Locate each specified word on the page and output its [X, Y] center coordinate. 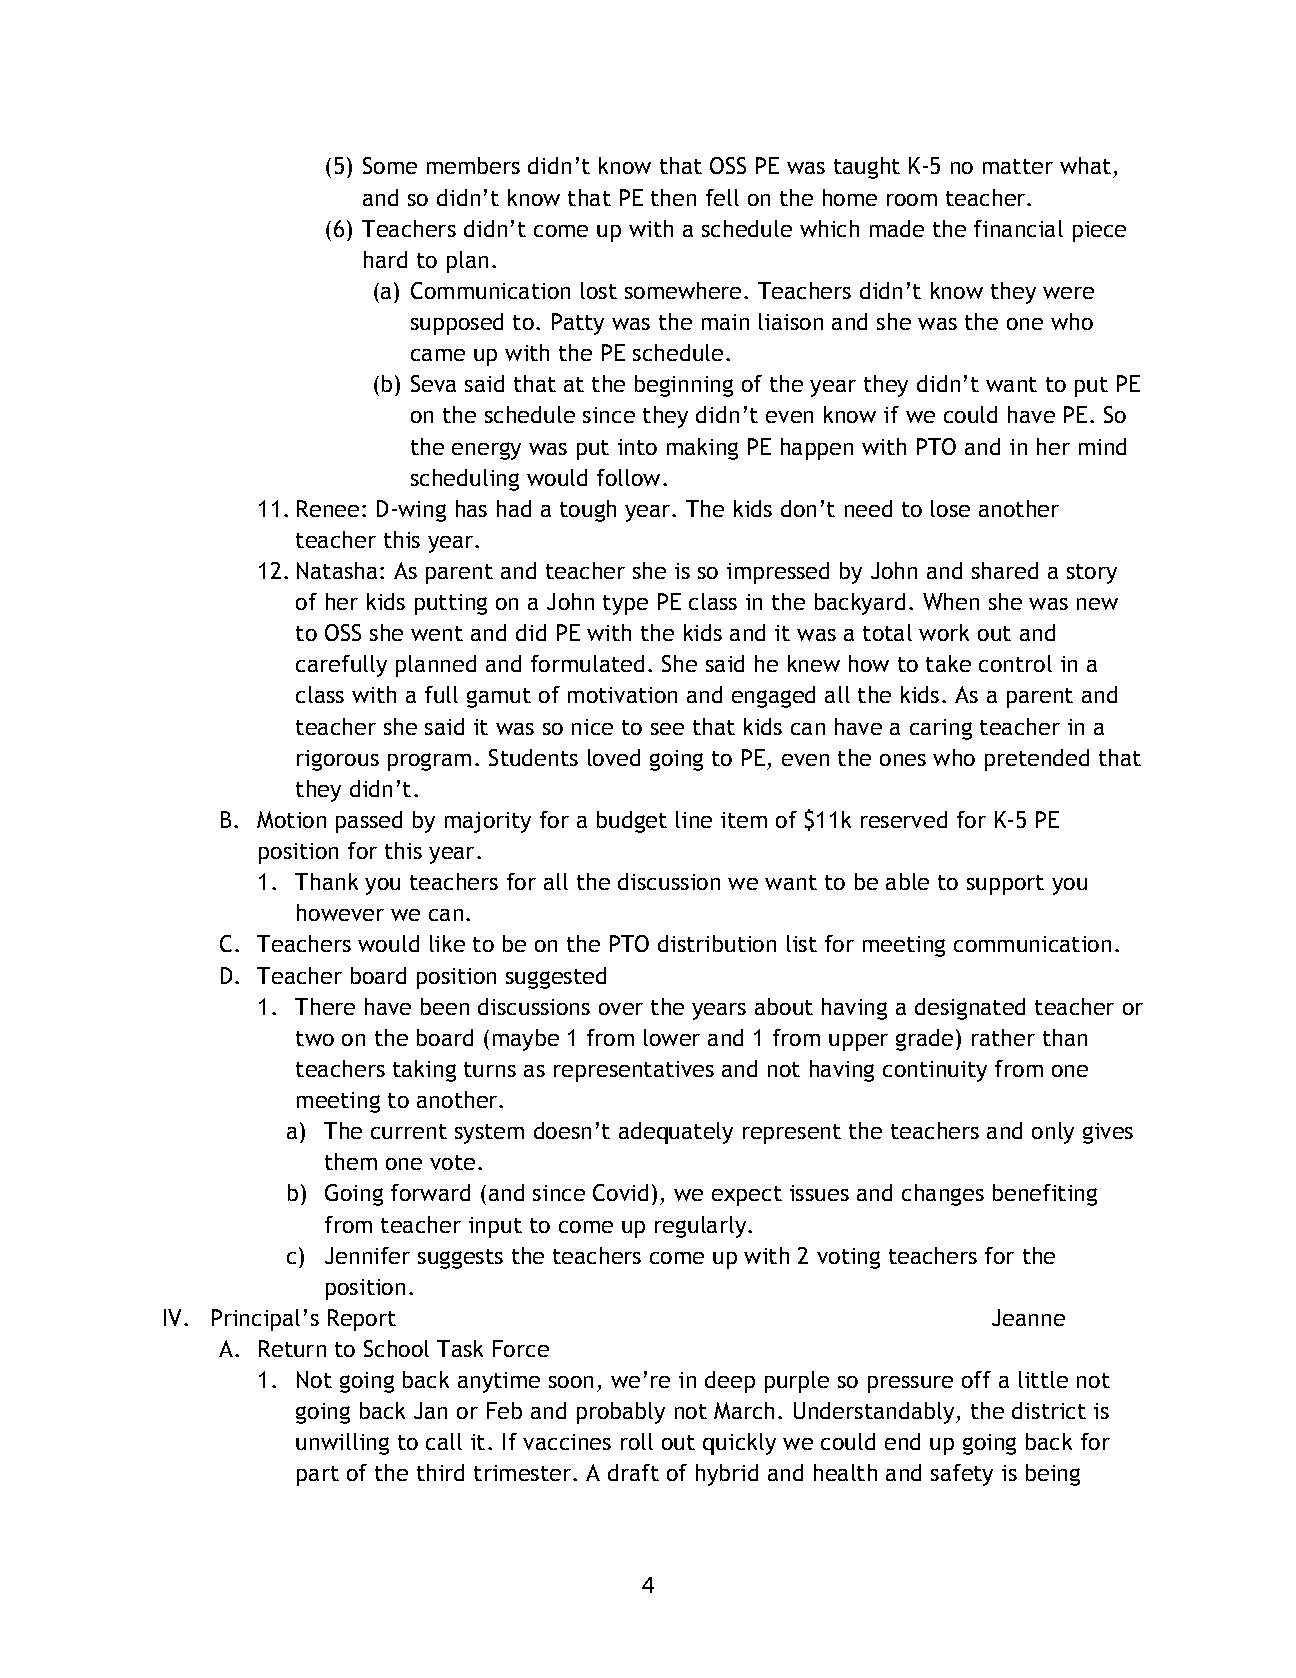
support [1005, 885]
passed [369, 822]
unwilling [342, 1444]
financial [1018, 228]
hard [385, 259]
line [694, 819]
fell [722, 197]
